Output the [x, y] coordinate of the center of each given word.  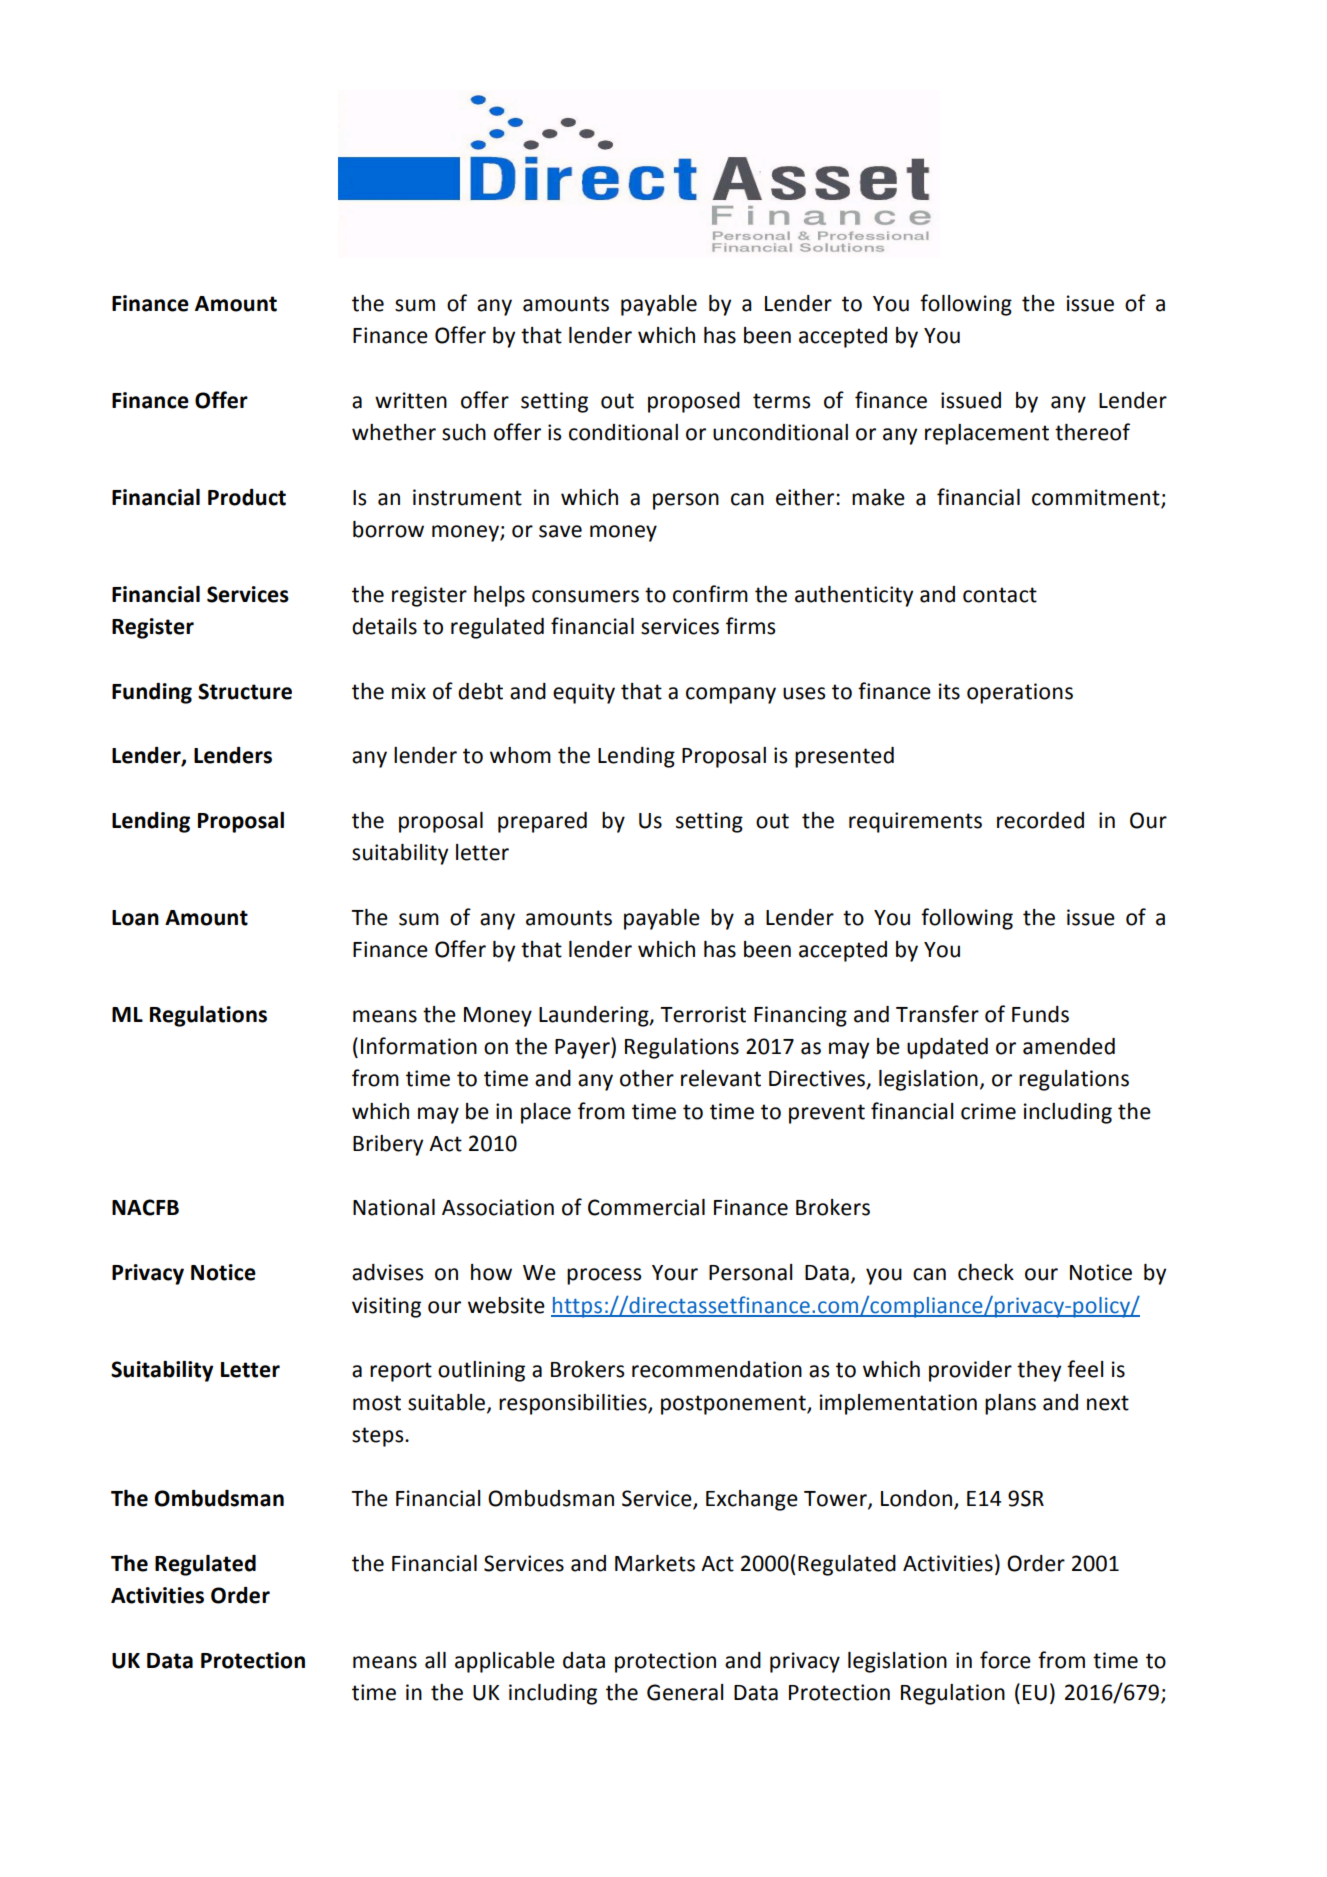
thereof [1092, 432]
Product [247, 497]
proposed [694, 402]
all [435, 1660]
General [685, 1692]
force [1005, 1660]
